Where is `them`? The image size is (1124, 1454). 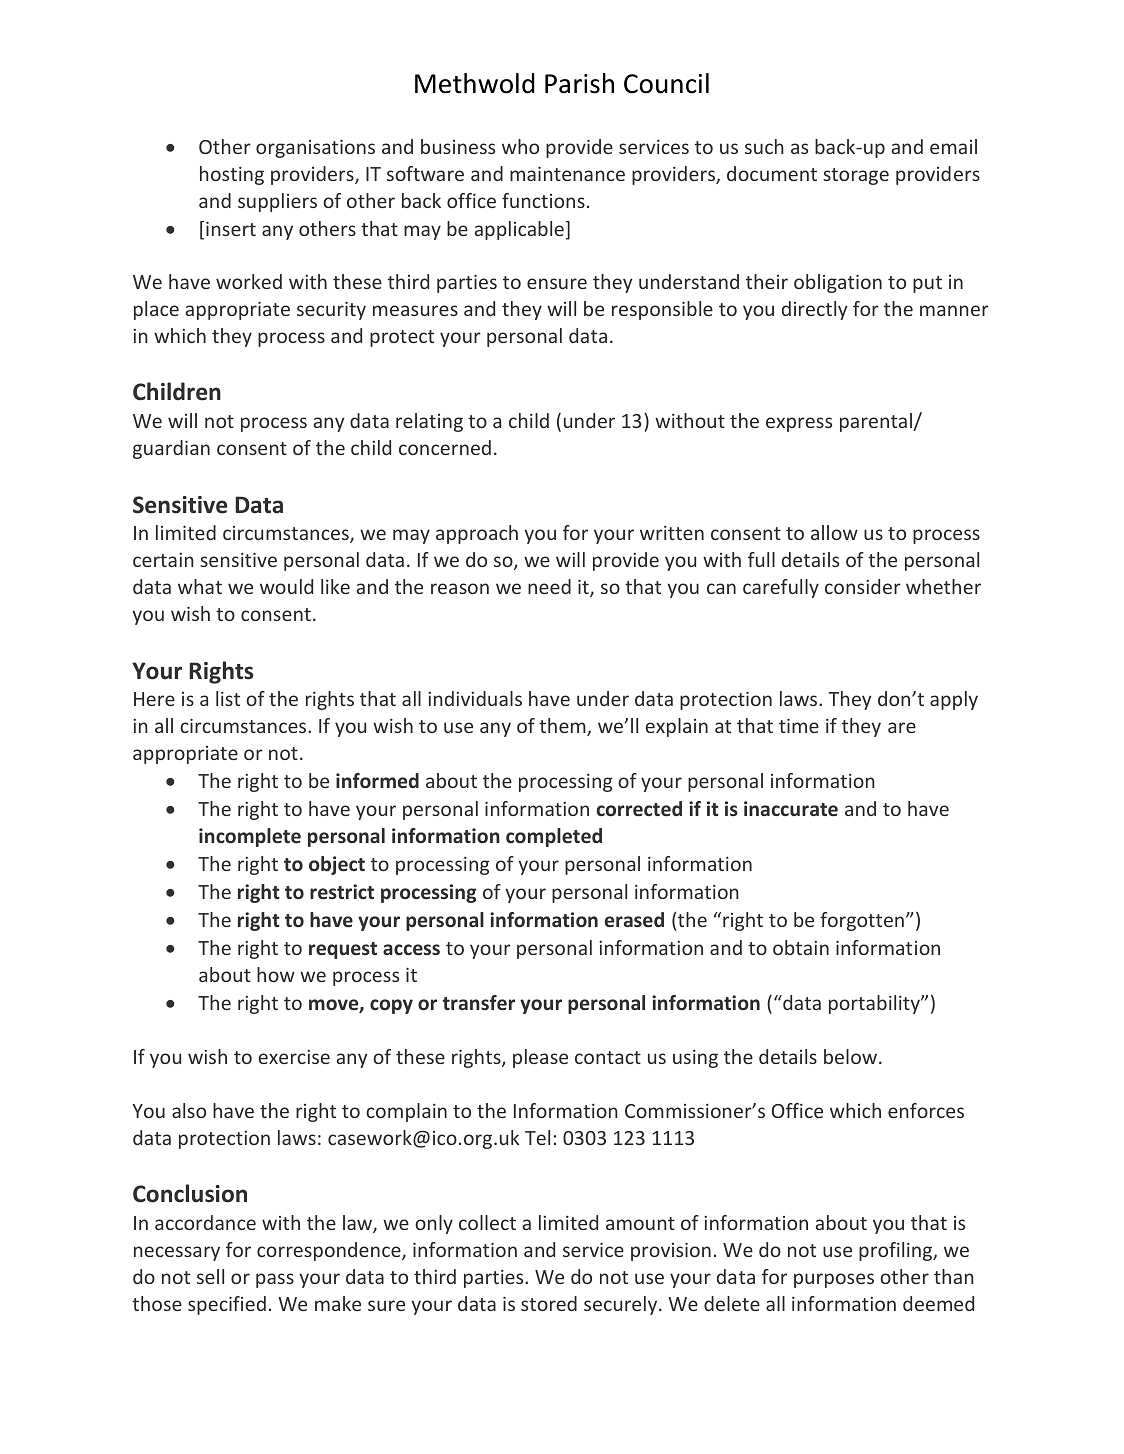 them is located at coordinates (563, 727).
